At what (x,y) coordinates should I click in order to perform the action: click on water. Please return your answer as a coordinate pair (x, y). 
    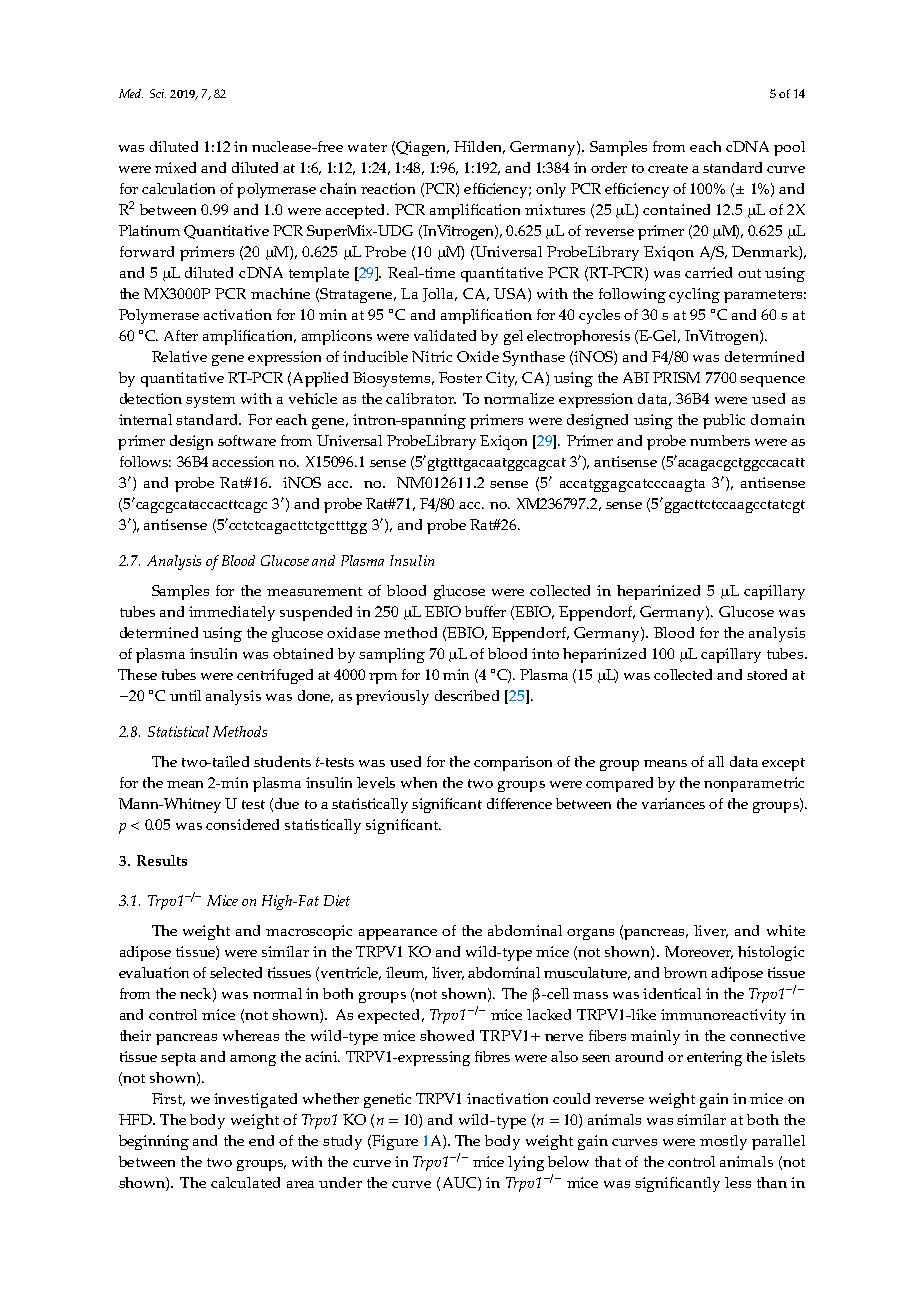
    Looking at the image, I should click on (367, 147).
